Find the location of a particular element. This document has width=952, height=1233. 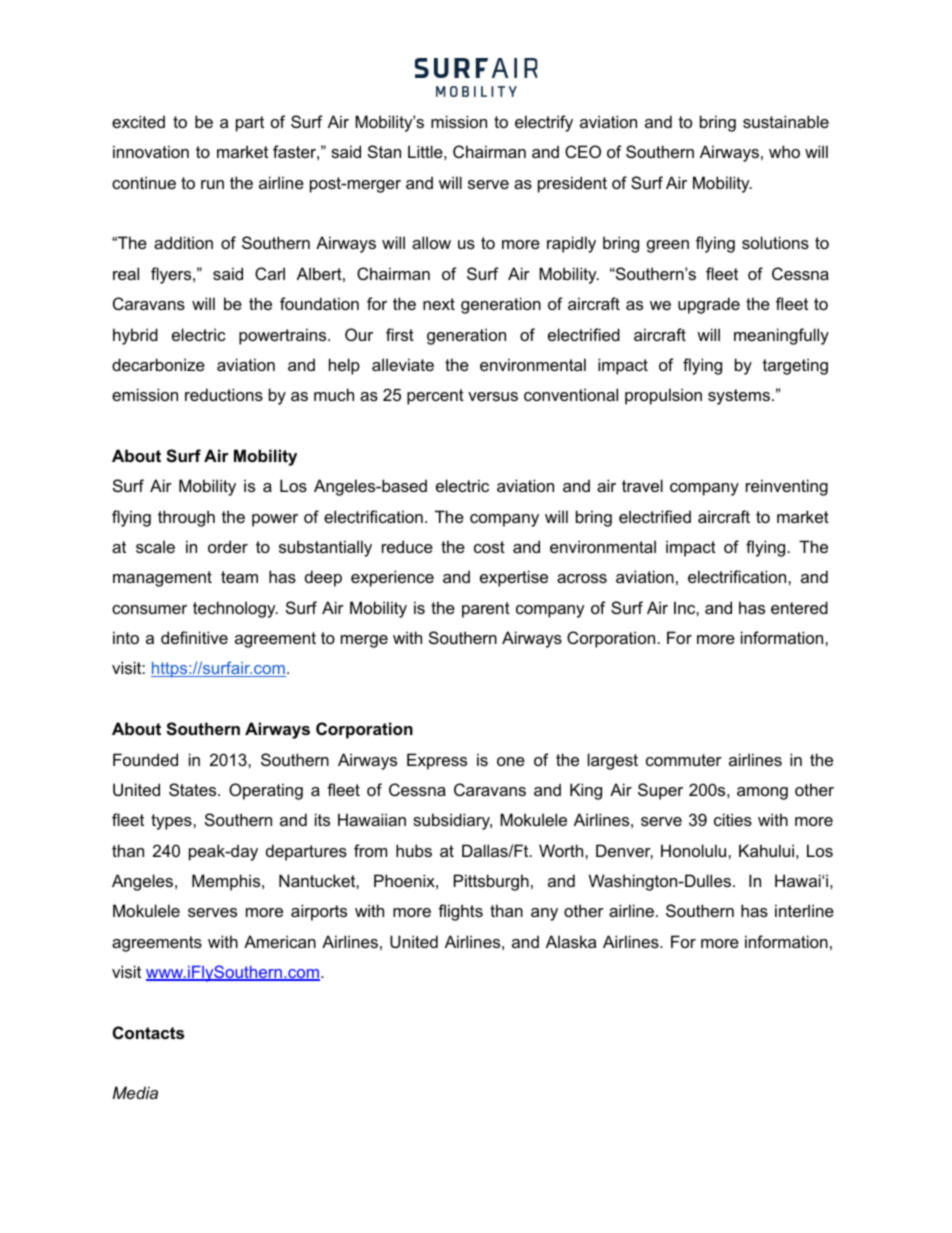

types is located at coordinates (172, 822).
